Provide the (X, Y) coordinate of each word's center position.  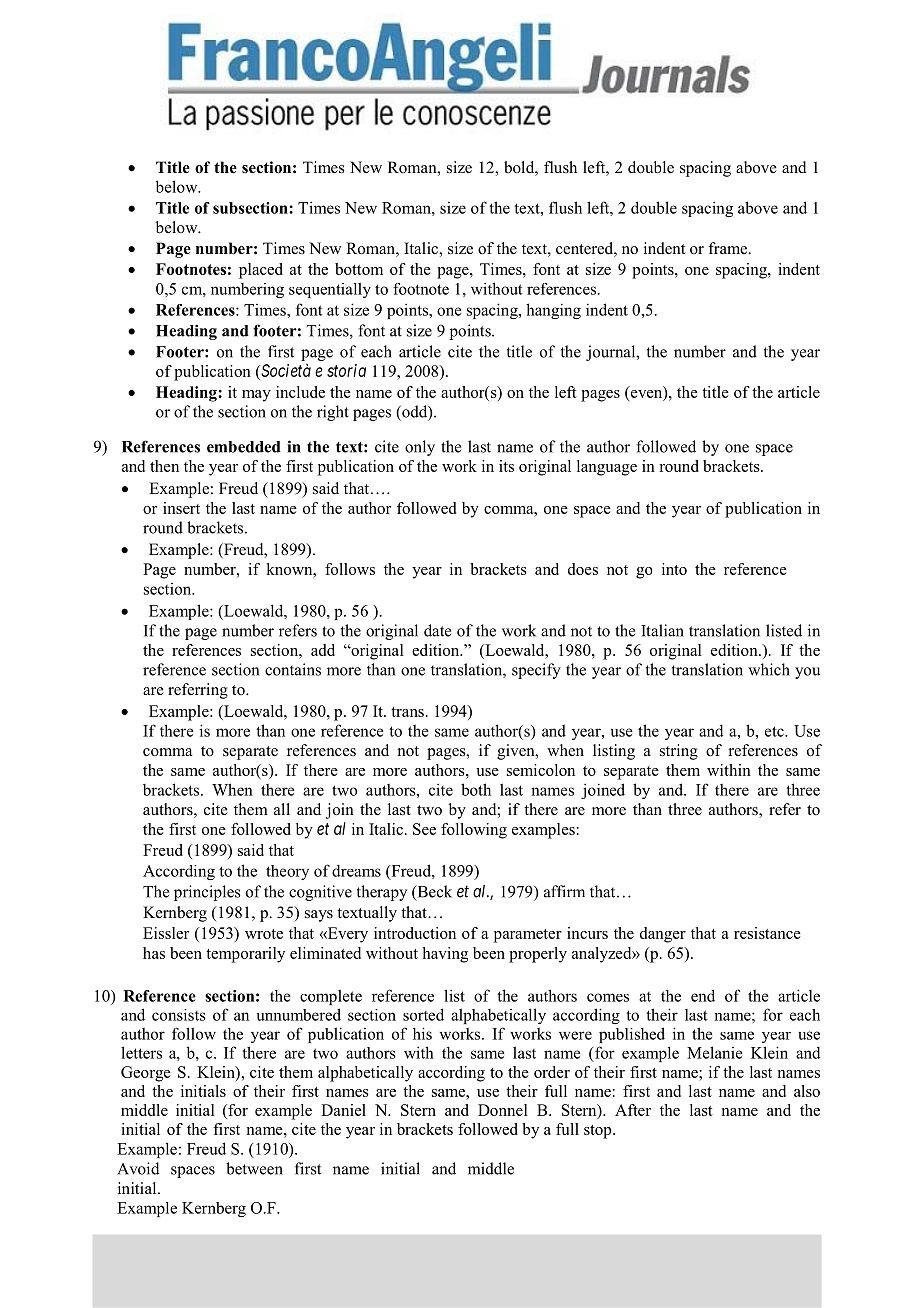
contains (293, 669)
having (445, 955)
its (506, 466)
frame (729, 248)
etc (775, 731)
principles (207, 893)
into (674, 569)
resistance (767, 933)
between (254, 1168)
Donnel (503, 1110)
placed (261, 271)
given (517, 752)
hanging (553, 311)
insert (181, 508)
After (633, 1110)
